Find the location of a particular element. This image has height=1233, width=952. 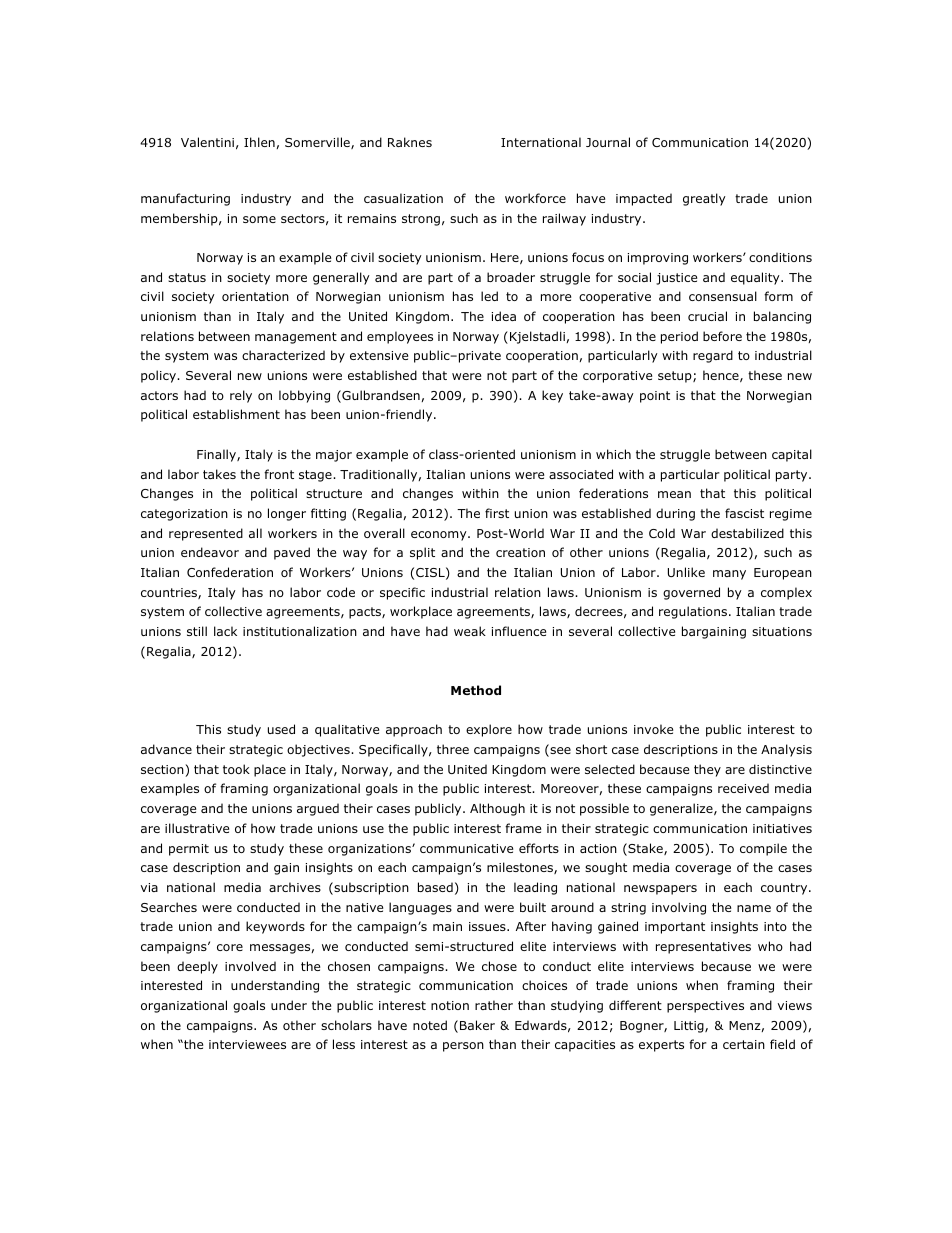

manufacturing is located at coordinates (185, 199).
